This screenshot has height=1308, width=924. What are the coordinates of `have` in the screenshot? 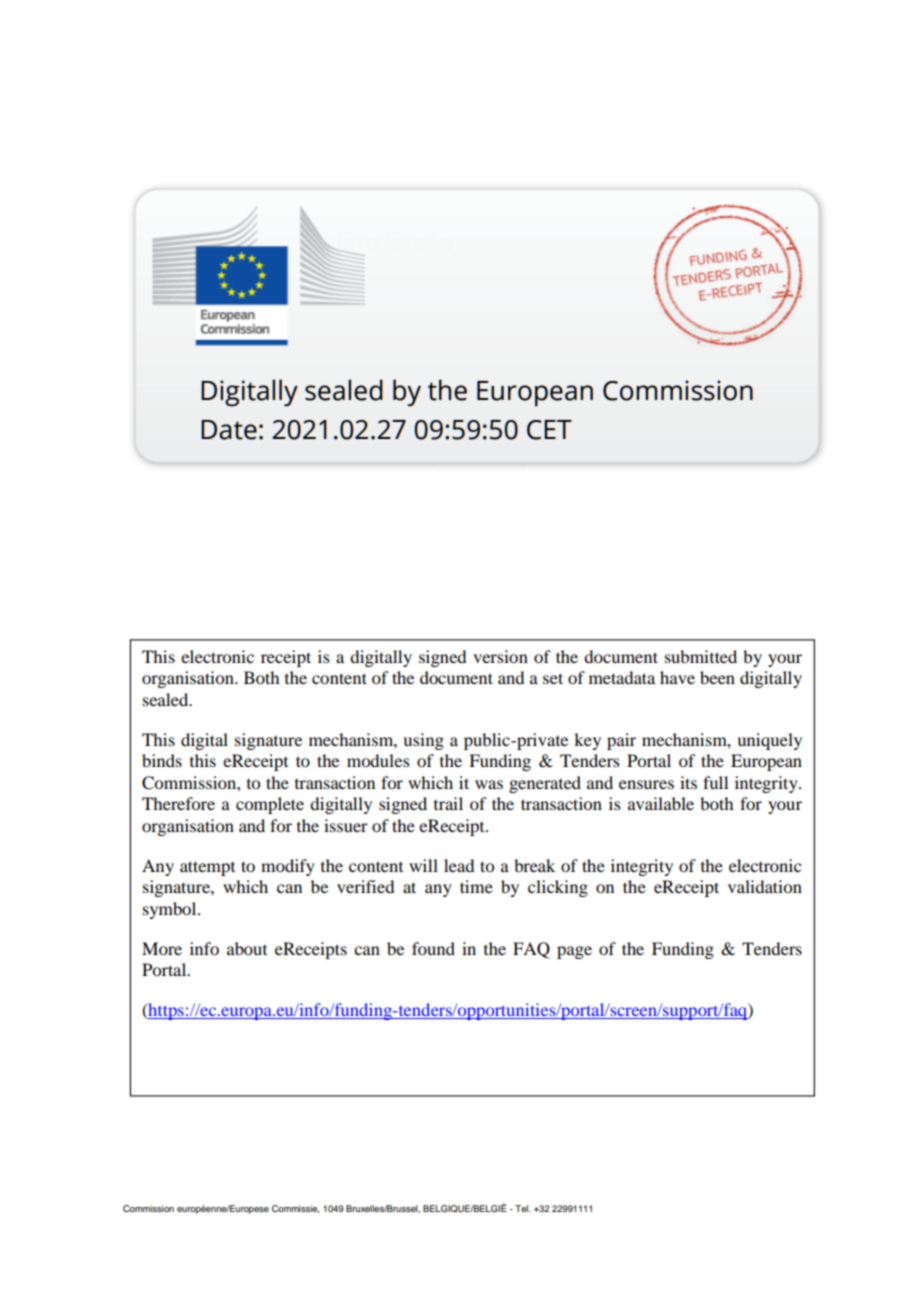 It's located at (677, 677).
